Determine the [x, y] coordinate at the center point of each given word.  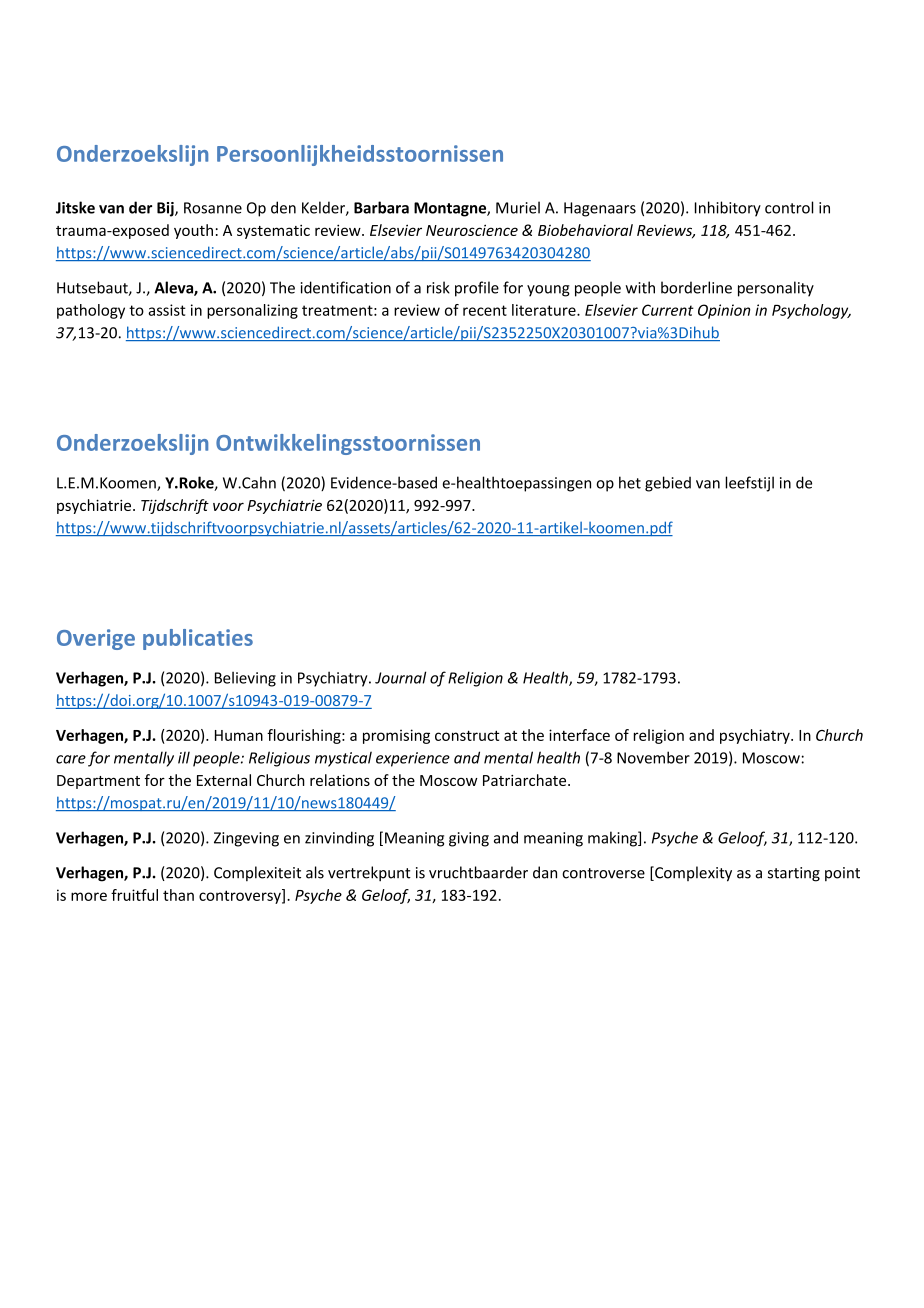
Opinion [724, 311]
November [653, 757]
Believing [245, 679]
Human [239, 735]
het [630, 482]
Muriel [518, 207]
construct [467, 735]
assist [167, 310]
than [178, 895]
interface [579, 735]
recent [485, 310]
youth [193, 231]
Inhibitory [728, 209]
